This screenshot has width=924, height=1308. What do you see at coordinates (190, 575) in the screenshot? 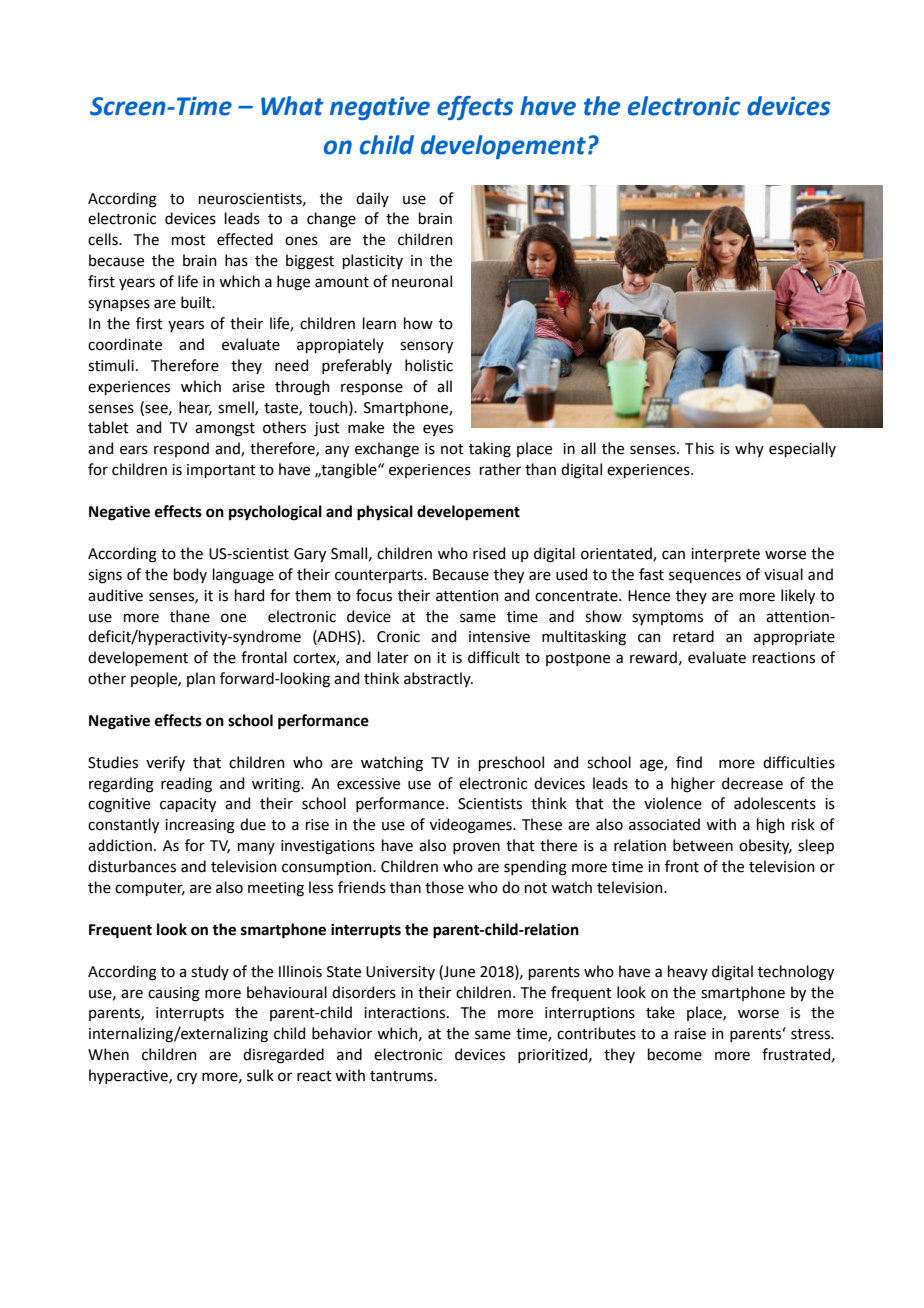
I see `body` at bounding box center [190, 575].
